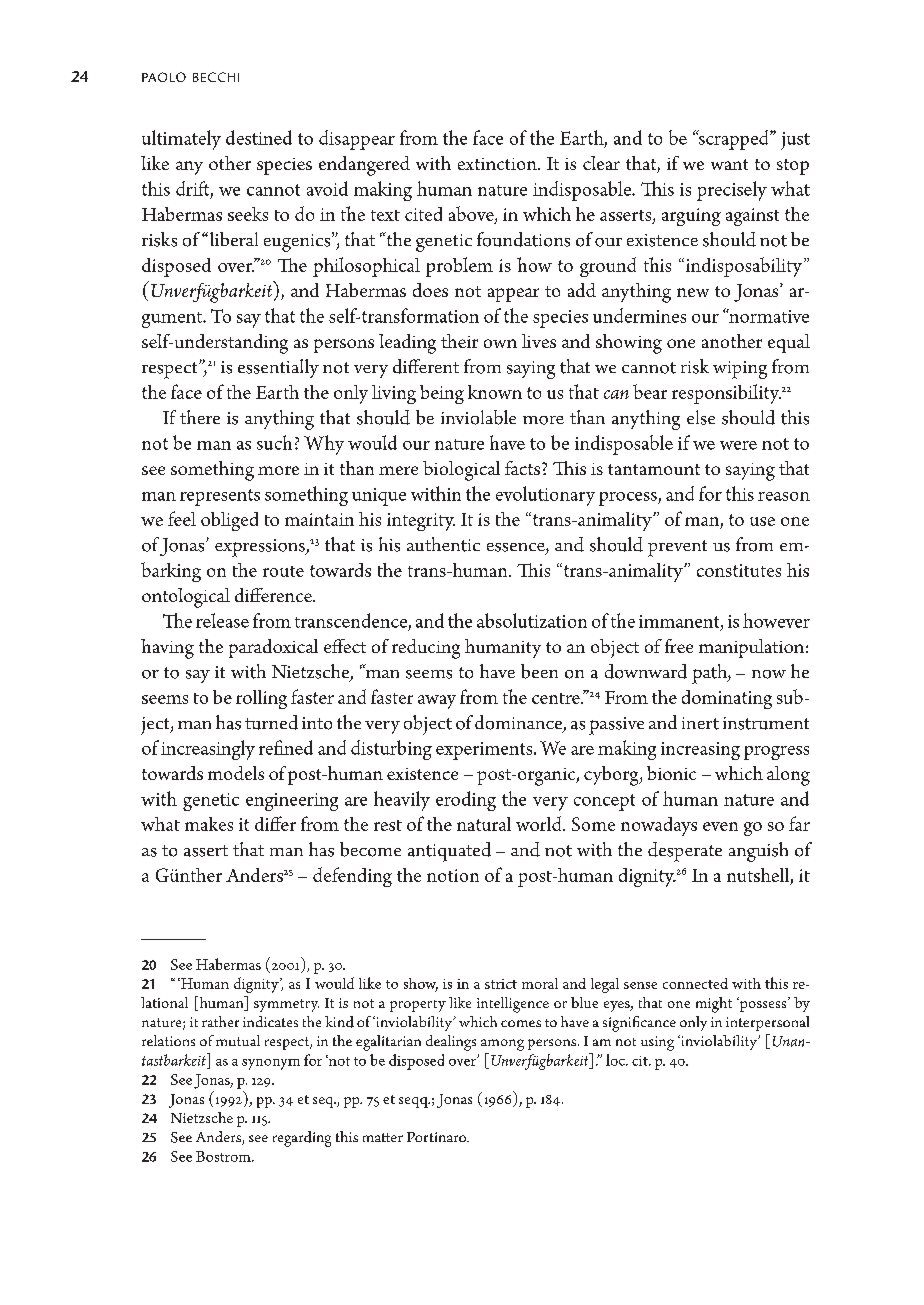 The width and height of the screenshot is (924, 1305). What do you see at coordinates (224, 1156) in the screenshot?
I see `Bostrom` at bounding box center [224, 1156].
